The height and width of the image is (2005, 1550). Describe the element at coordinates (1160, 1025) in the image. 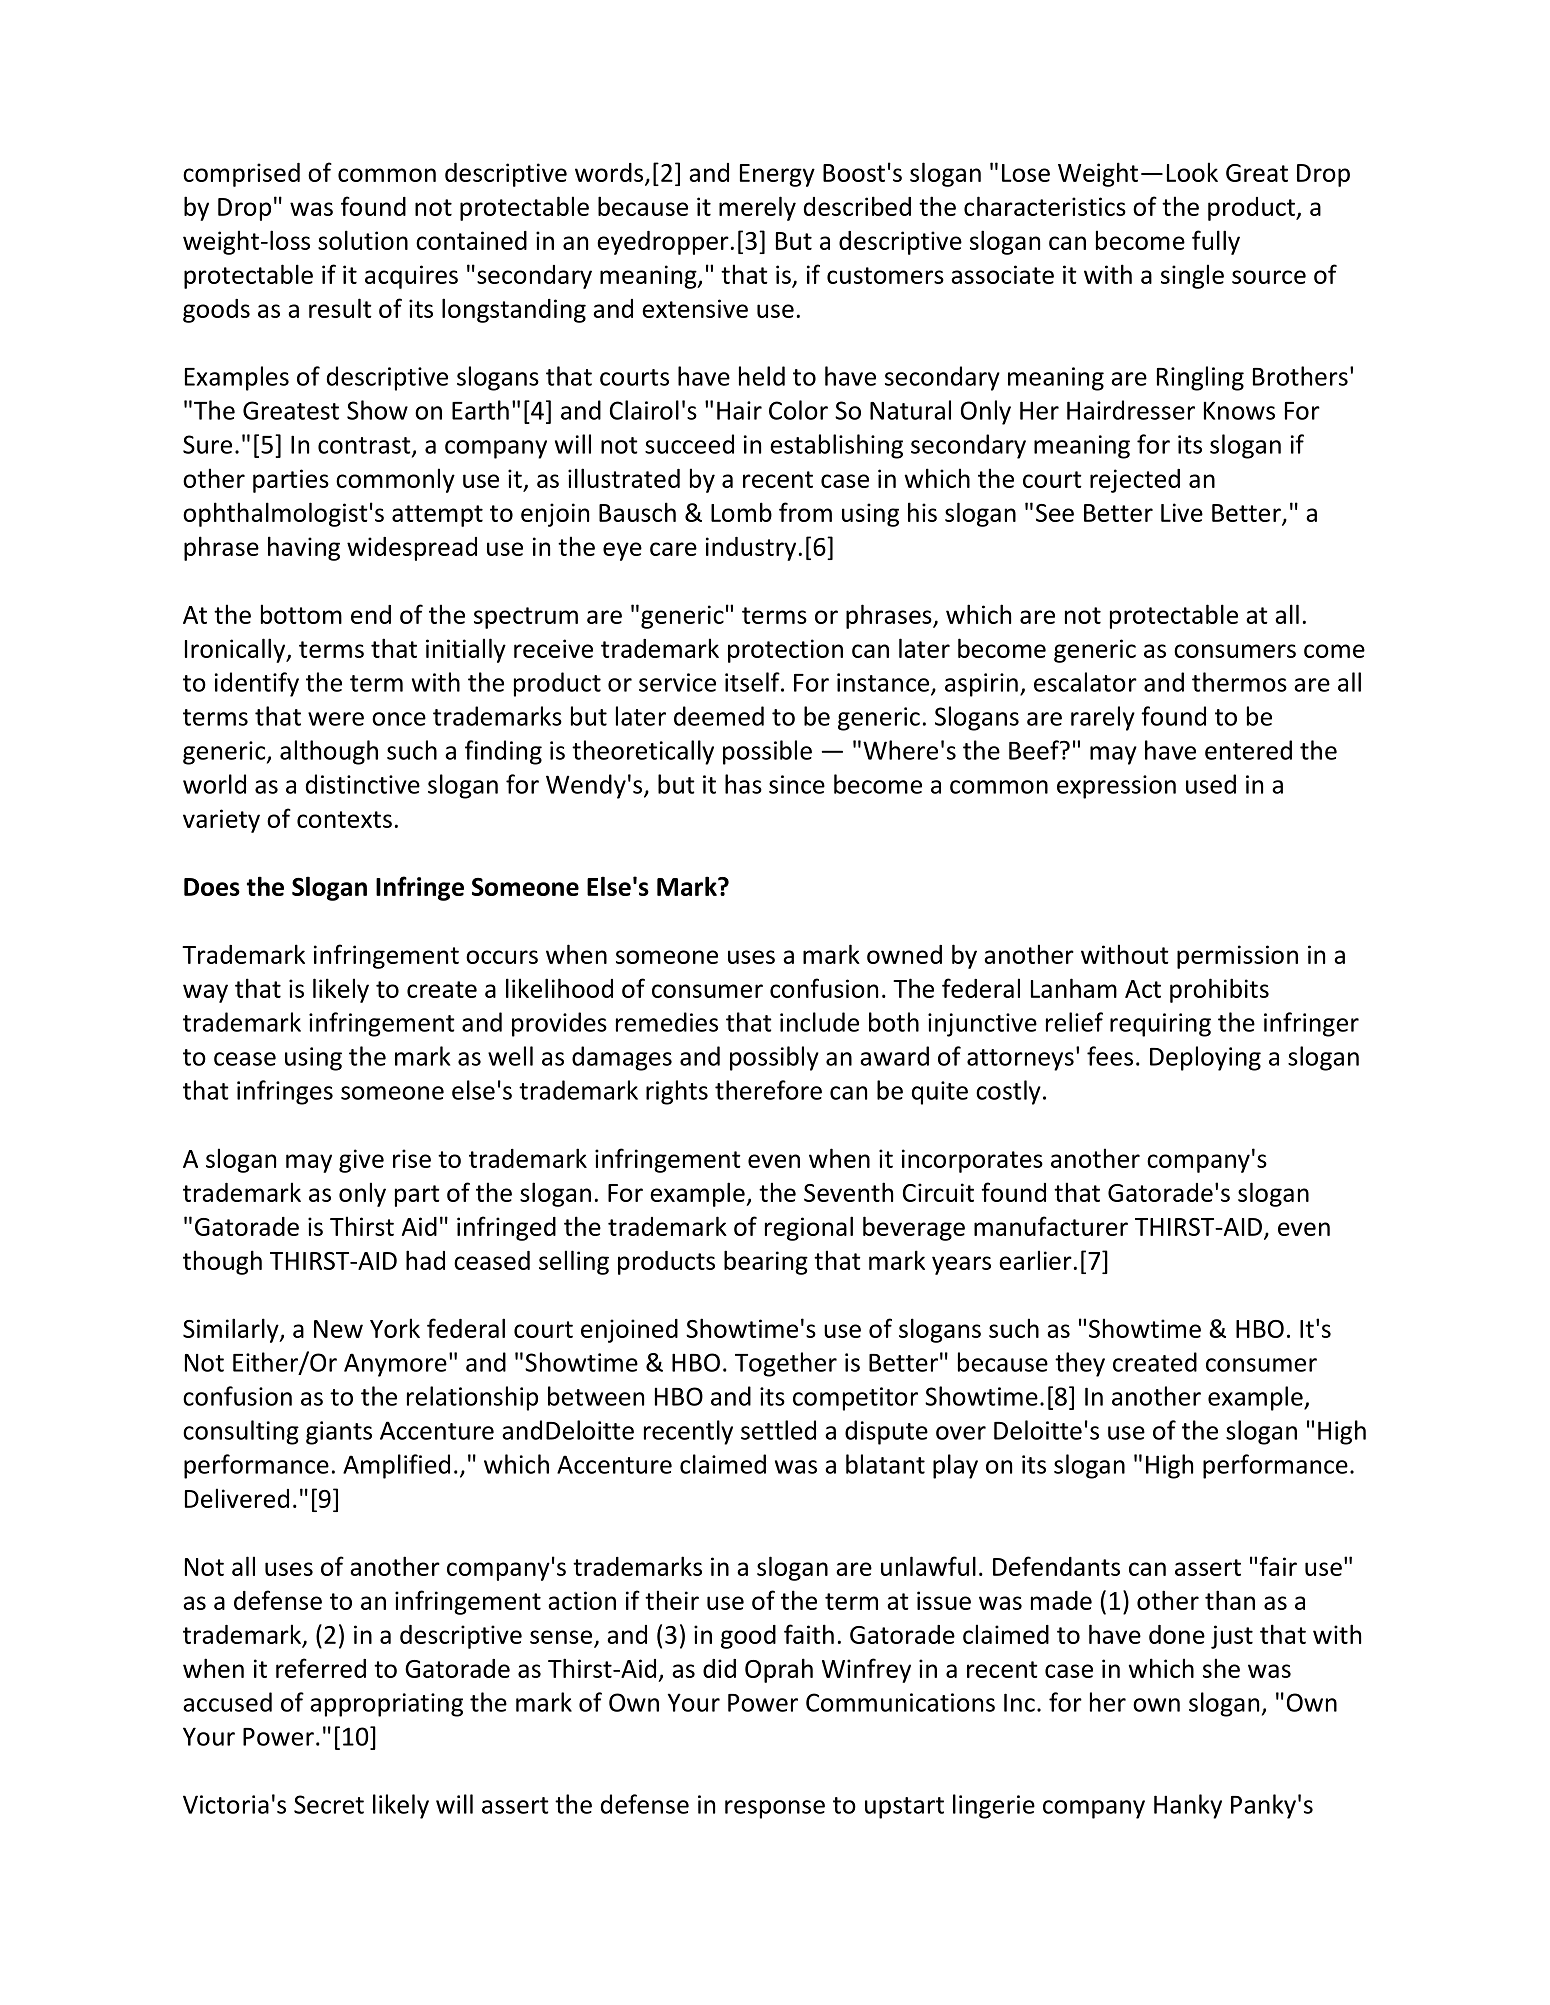

I see `requiring` at that location.
